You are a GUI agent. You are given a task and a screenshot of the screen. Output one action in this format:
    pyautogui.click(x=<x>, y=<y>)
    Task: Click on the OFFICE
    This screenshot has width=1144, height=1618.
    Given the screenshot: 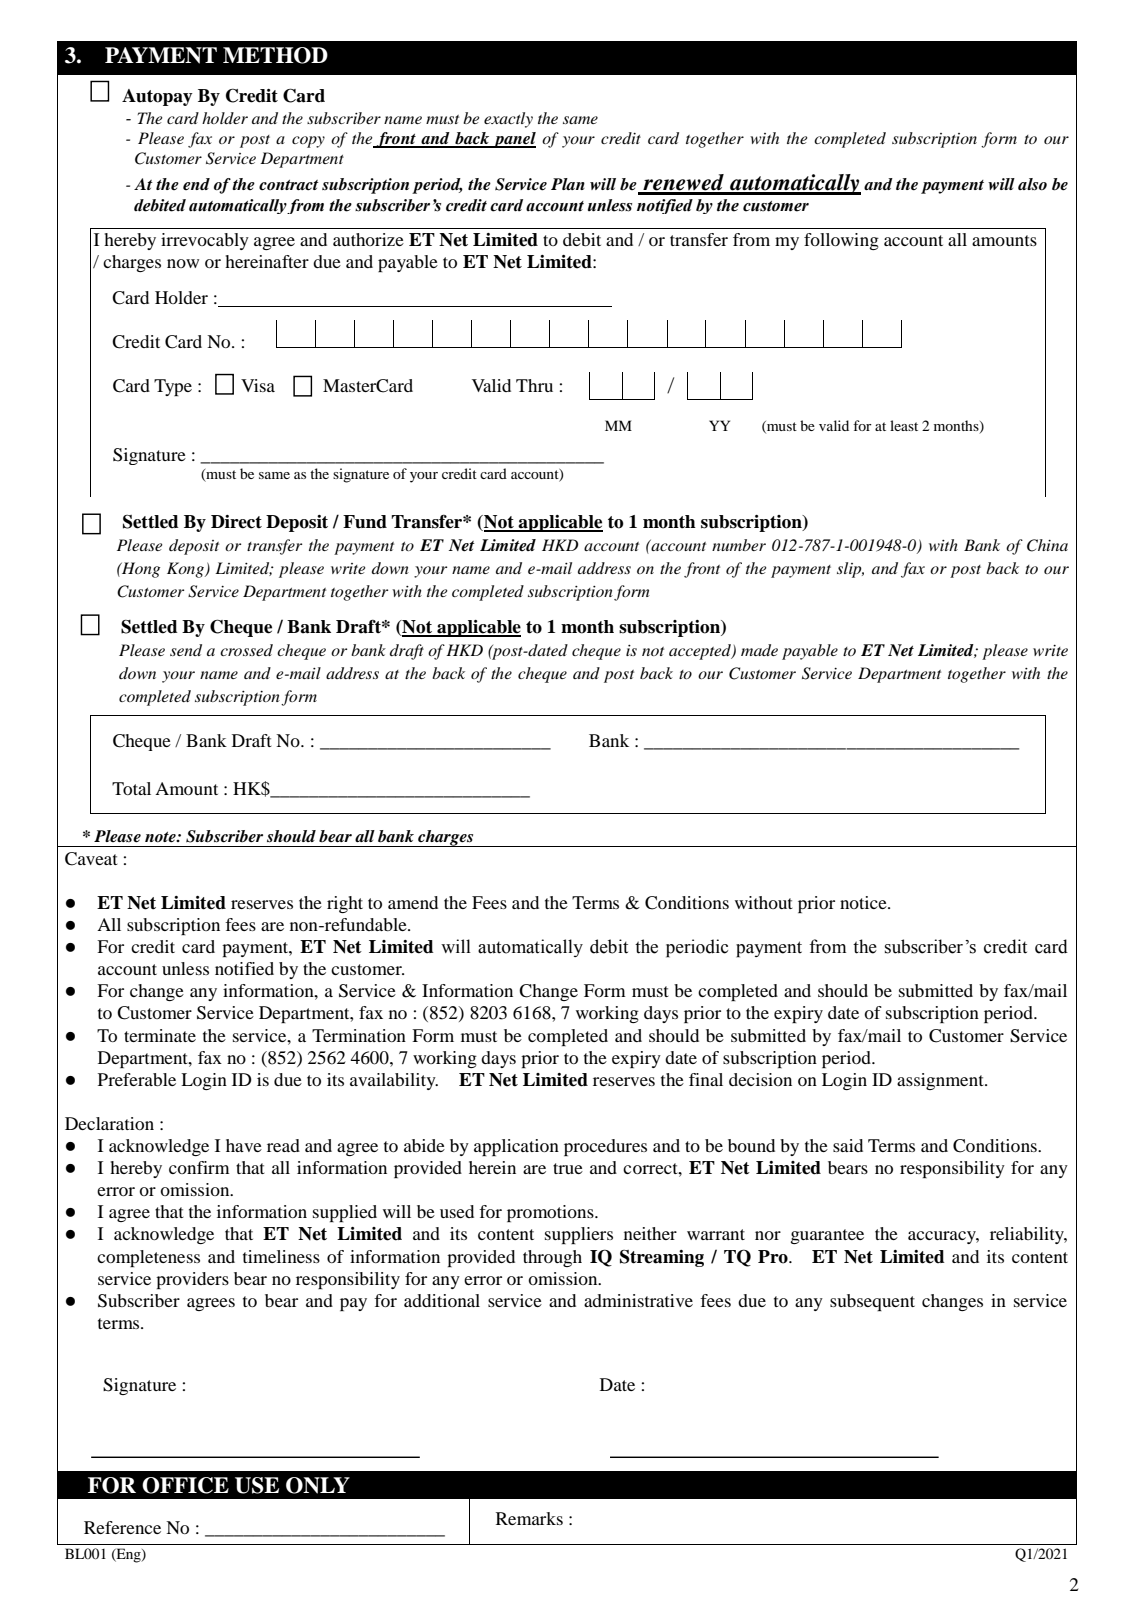 What is the action you would take?
    pyautogui.click(x=185, y=1485)
